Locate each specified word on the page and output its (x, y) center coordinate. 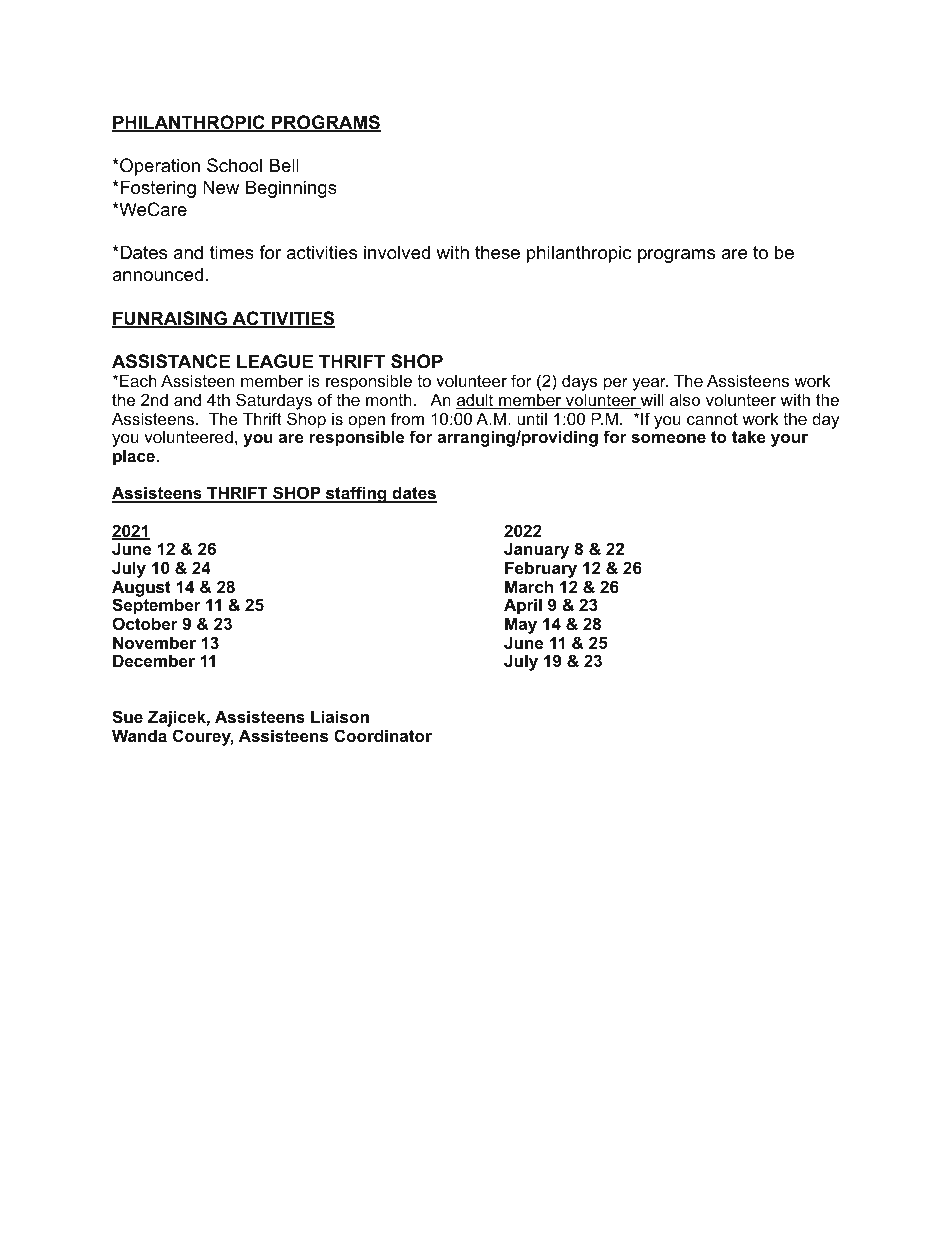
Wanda (139, 735)
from (407, 418)
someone (668, 438)
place (135, 457)
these (497, 252)
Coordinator (383, 735)
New (221, 187)
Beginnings (291, 189)
